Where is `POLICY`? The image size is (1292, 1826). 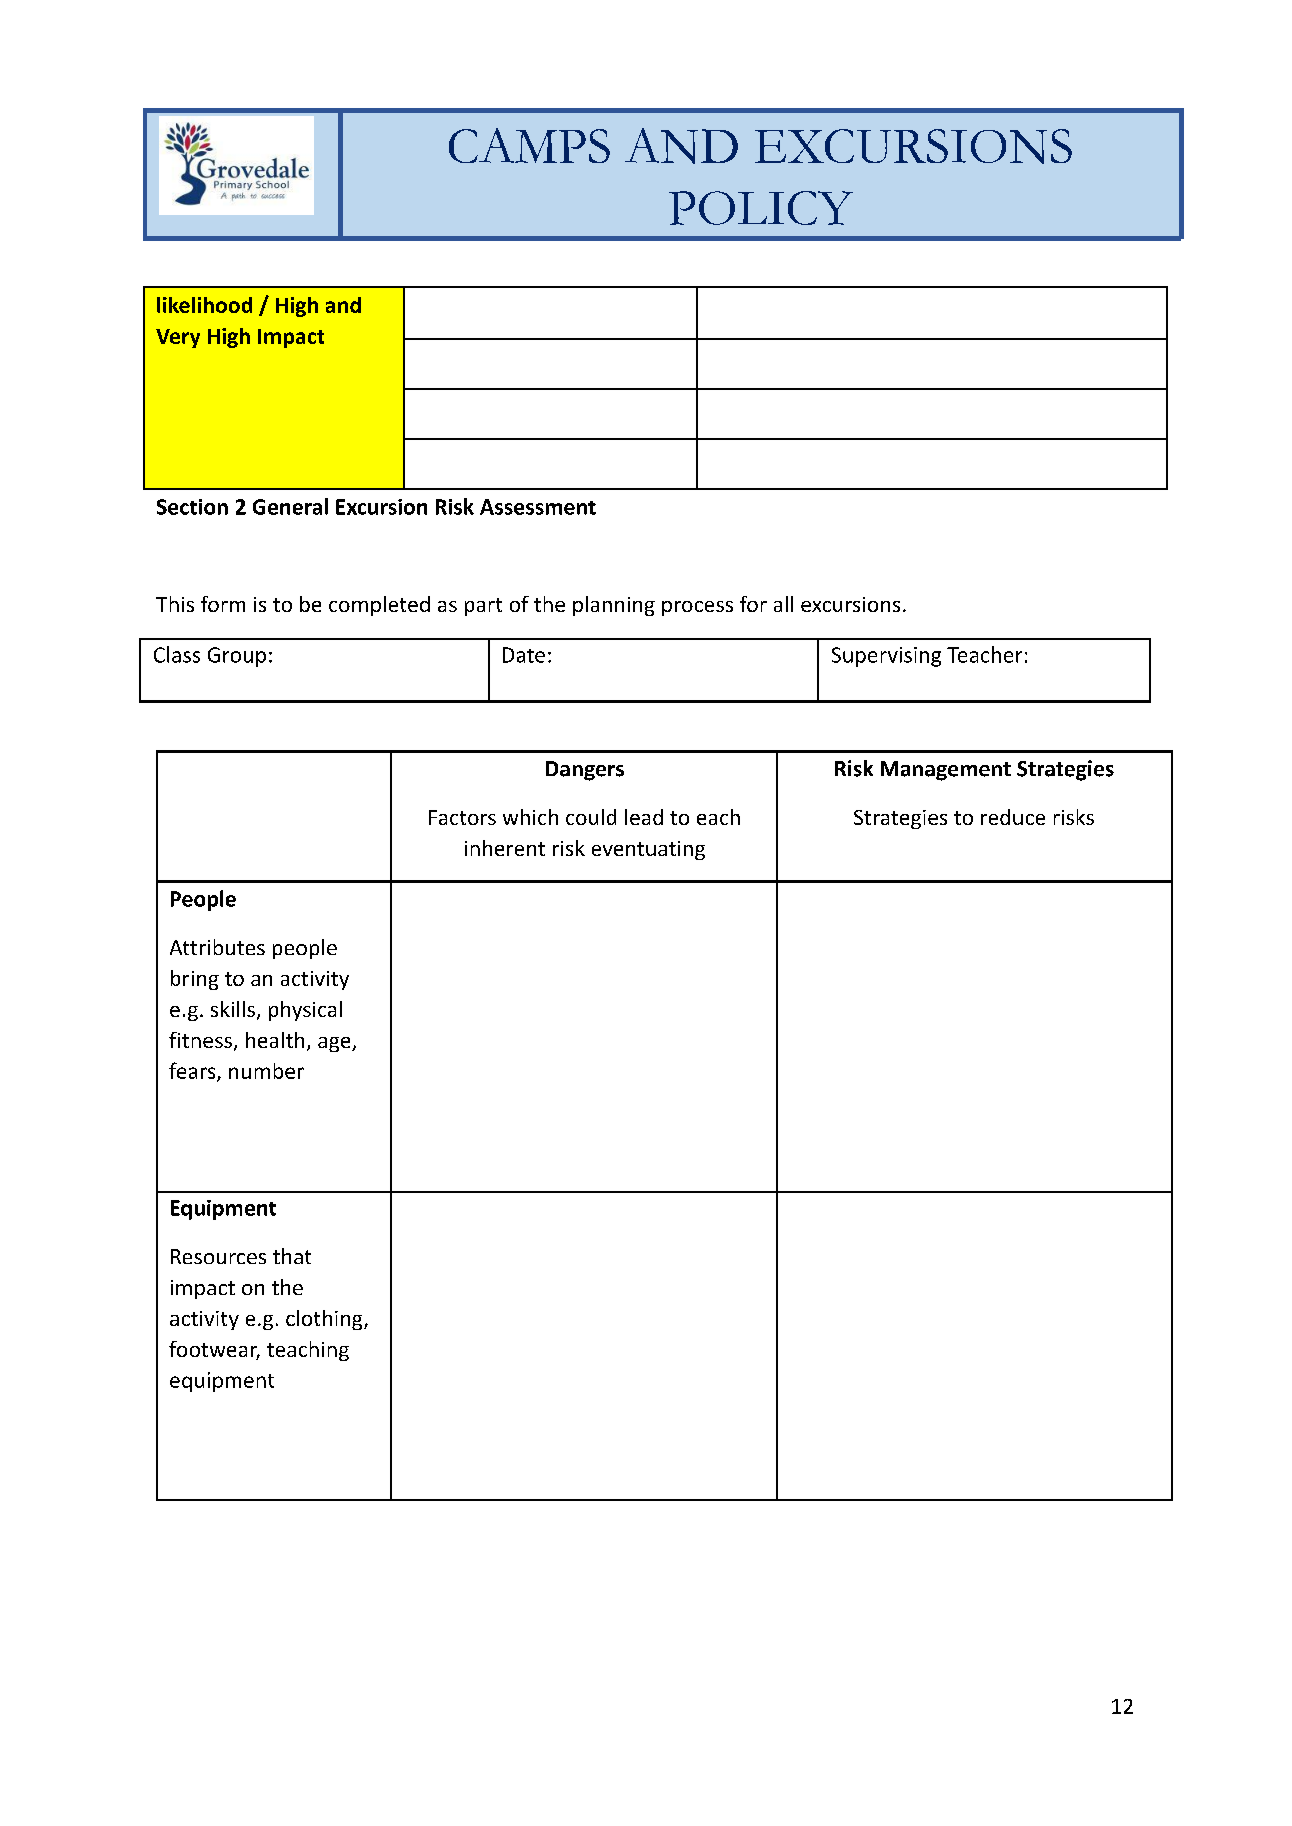
POLICY is located at coordinates (761, 208).
